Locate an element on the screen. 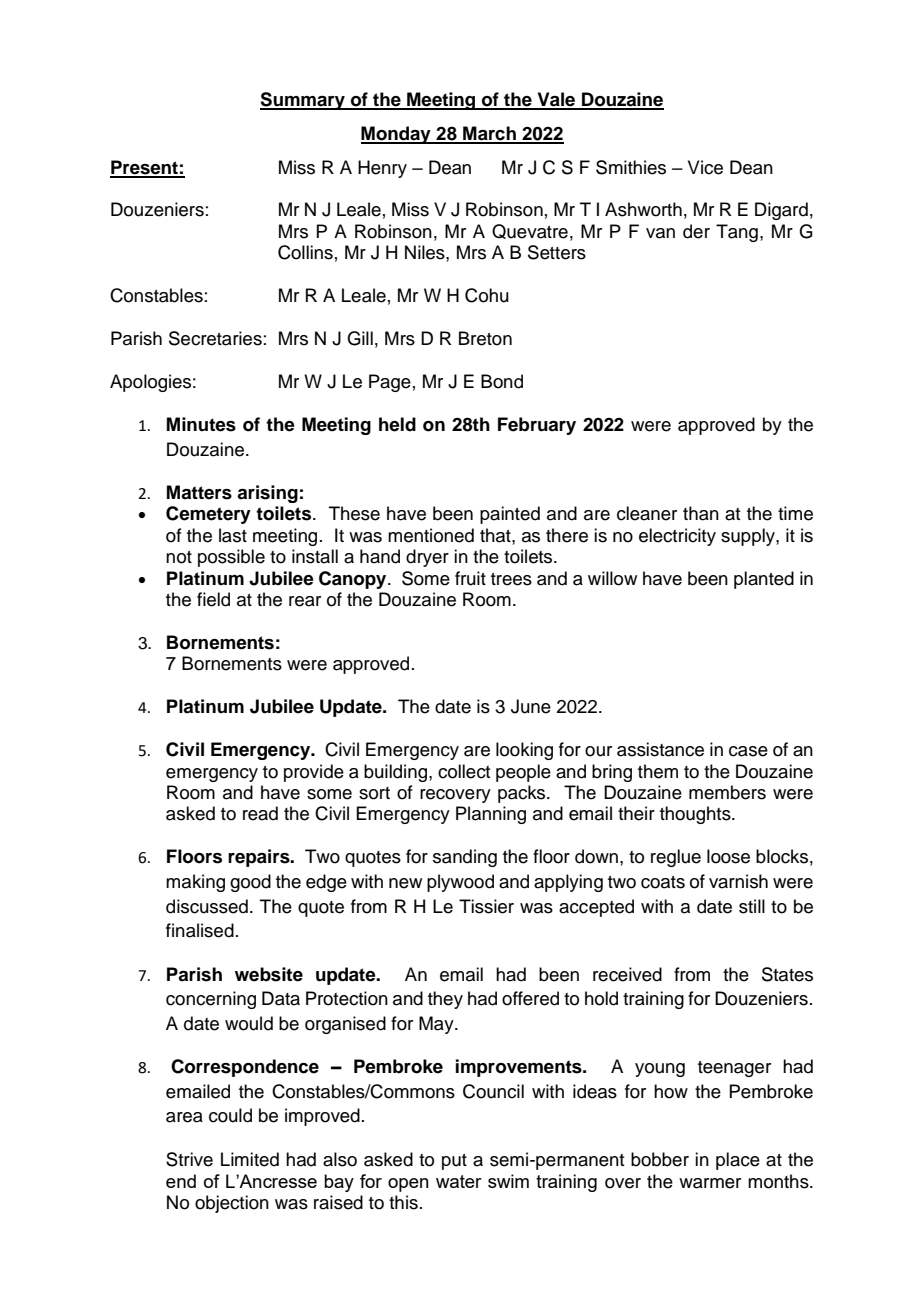 Image resolution: width=924 pixels, height=1308 pixels. good is located at coordinates (250, 883).
